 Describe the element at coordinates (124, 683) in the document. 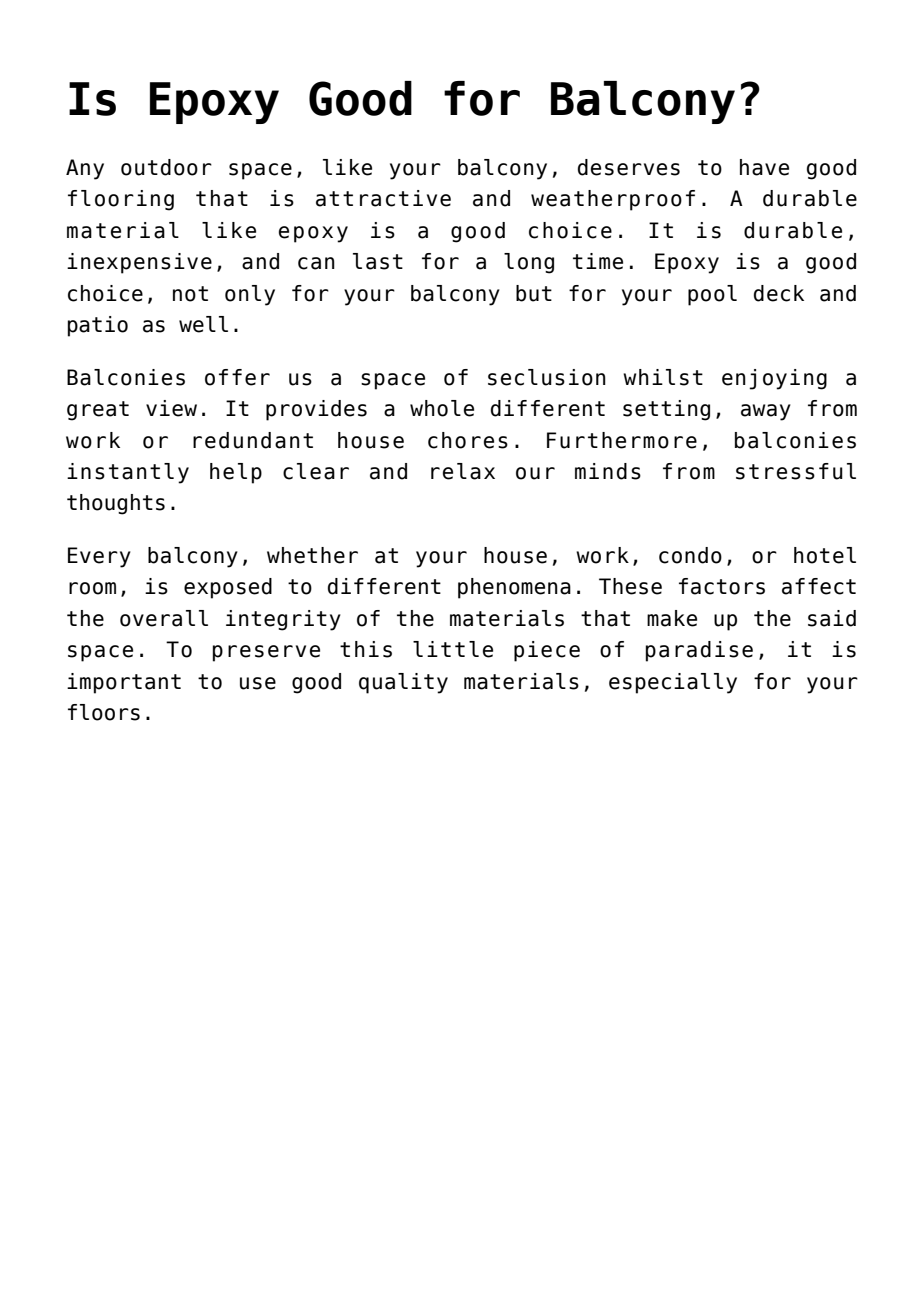

I see `important` at that location.
